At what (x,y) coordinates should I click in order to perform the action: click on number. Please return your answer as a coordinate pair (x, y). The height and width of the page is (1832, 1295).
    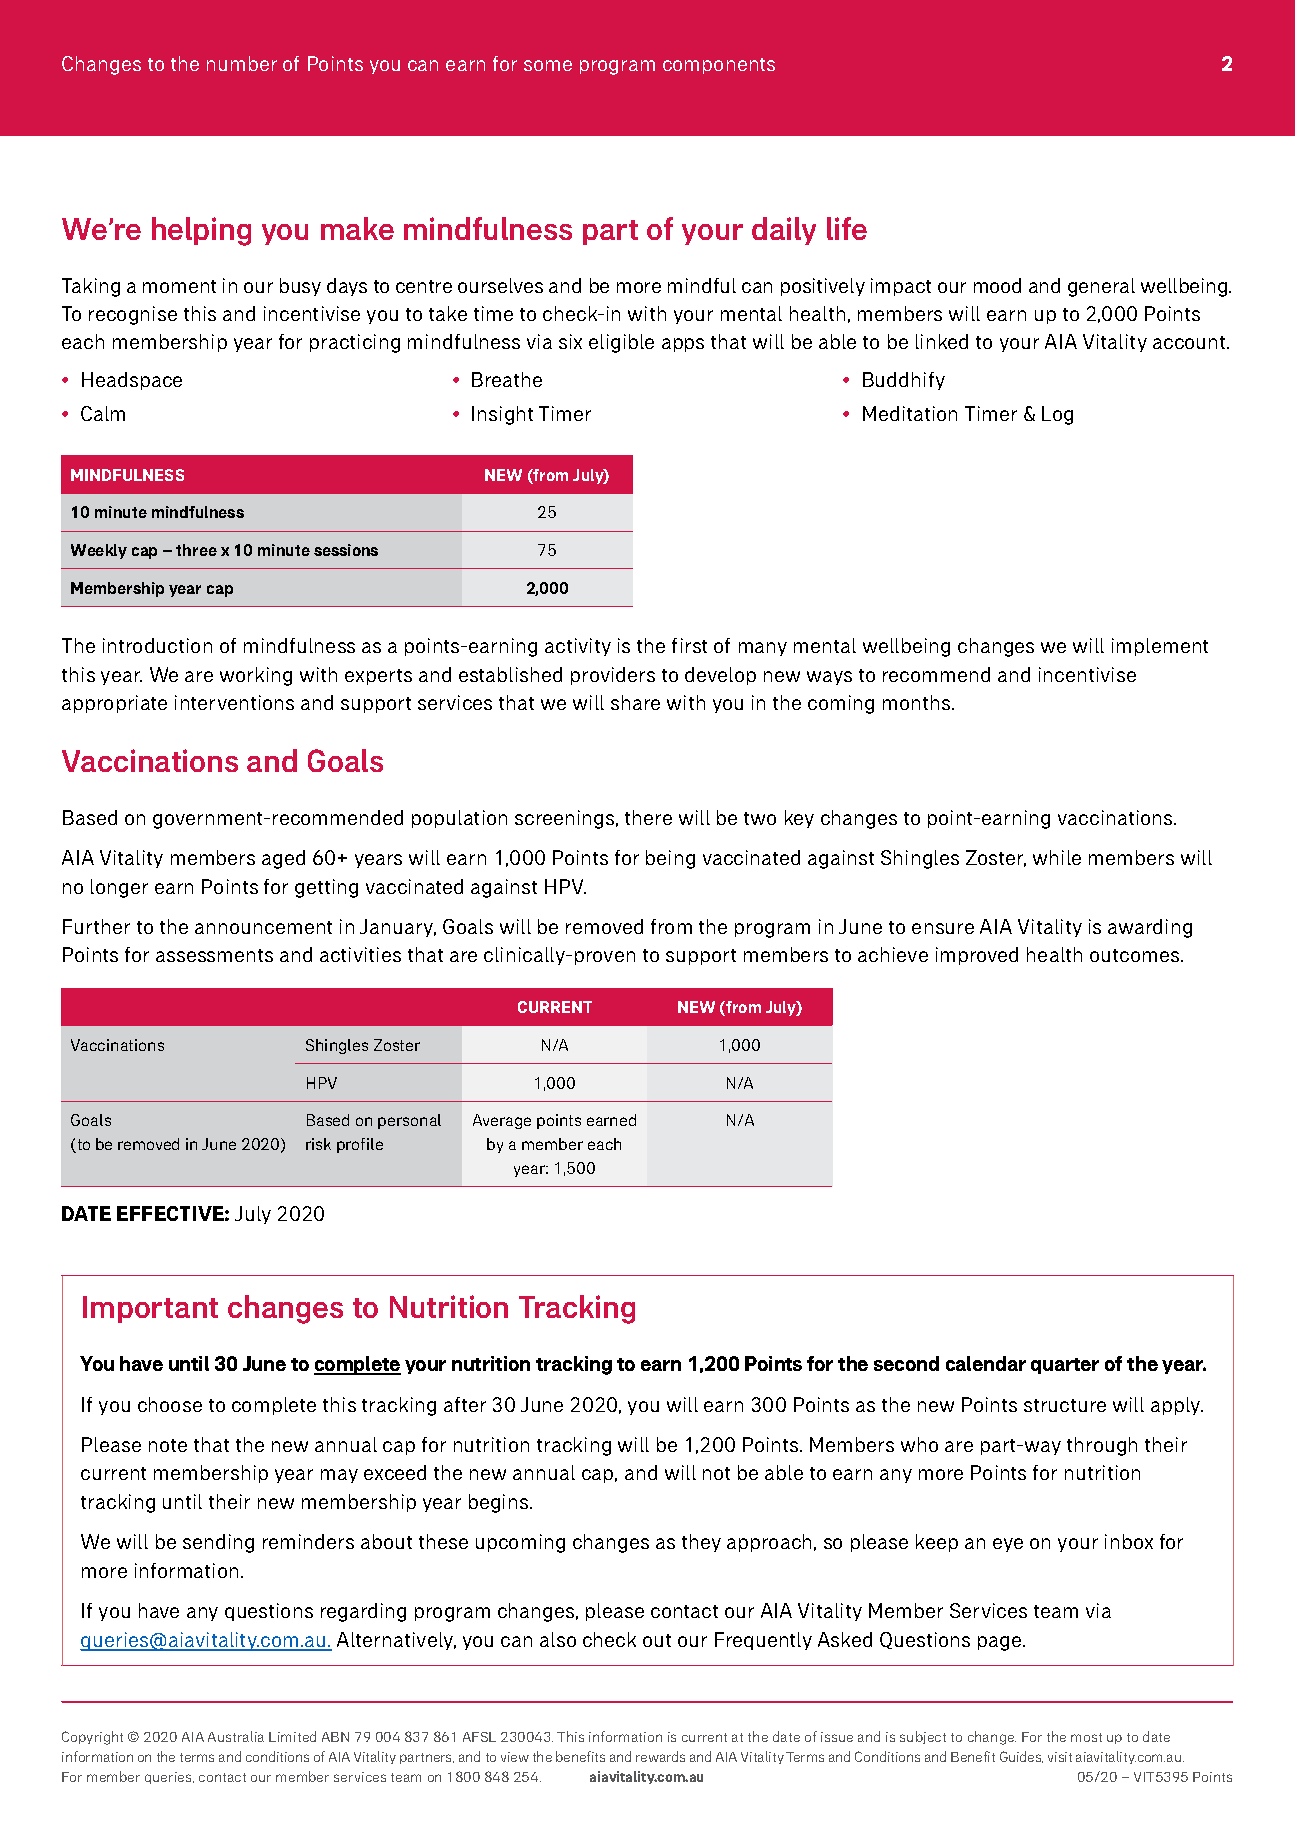
    Looking at the image, I should click on (242, 63).
